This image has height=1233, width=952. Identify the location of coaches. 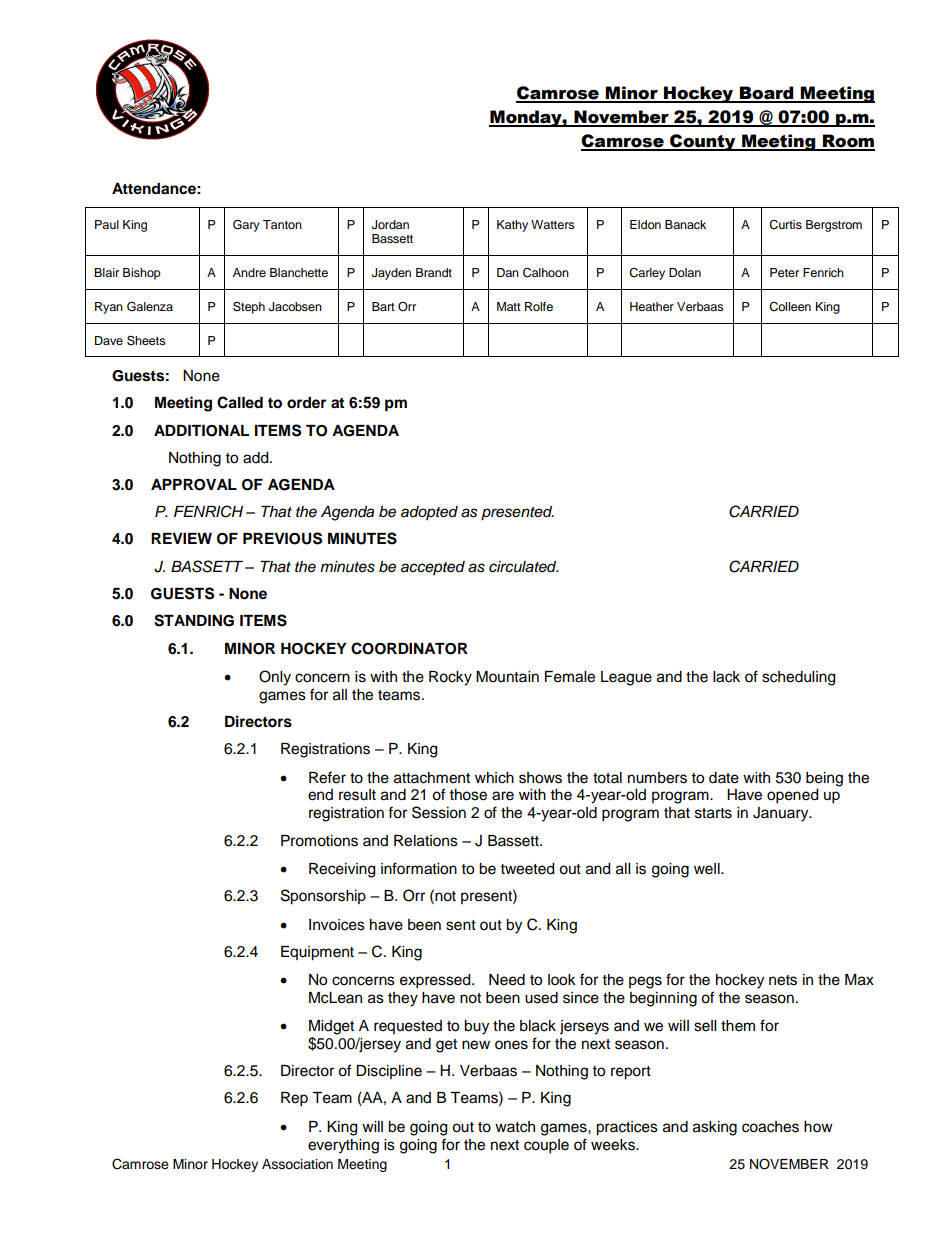
(770, 1127).
